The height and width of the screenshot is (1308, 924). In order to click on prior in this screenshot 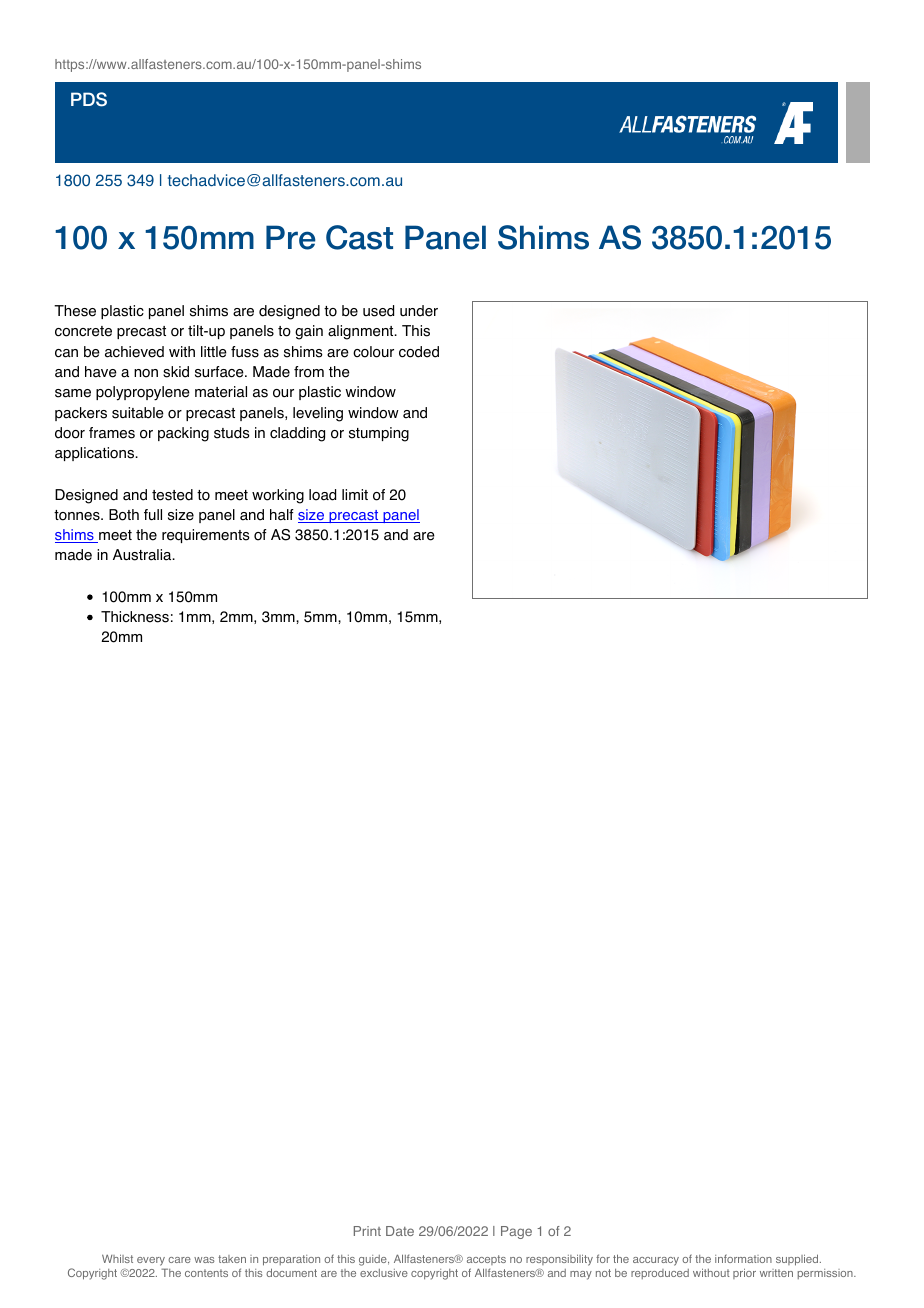, I will do `click(744, 1273)`.
